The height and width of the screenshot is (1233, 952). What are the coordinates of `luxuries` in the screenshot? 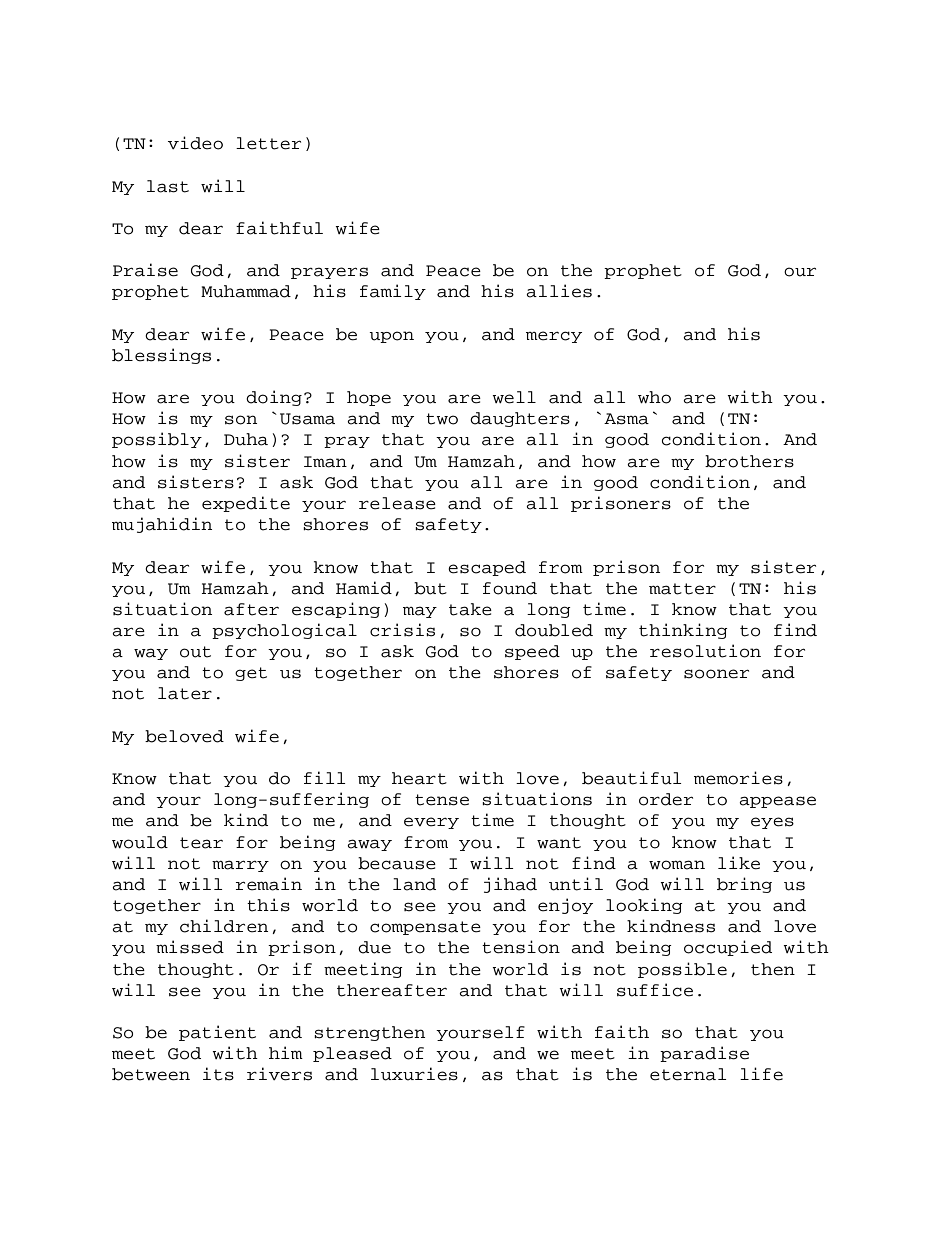 It's located at (414, 1074).
